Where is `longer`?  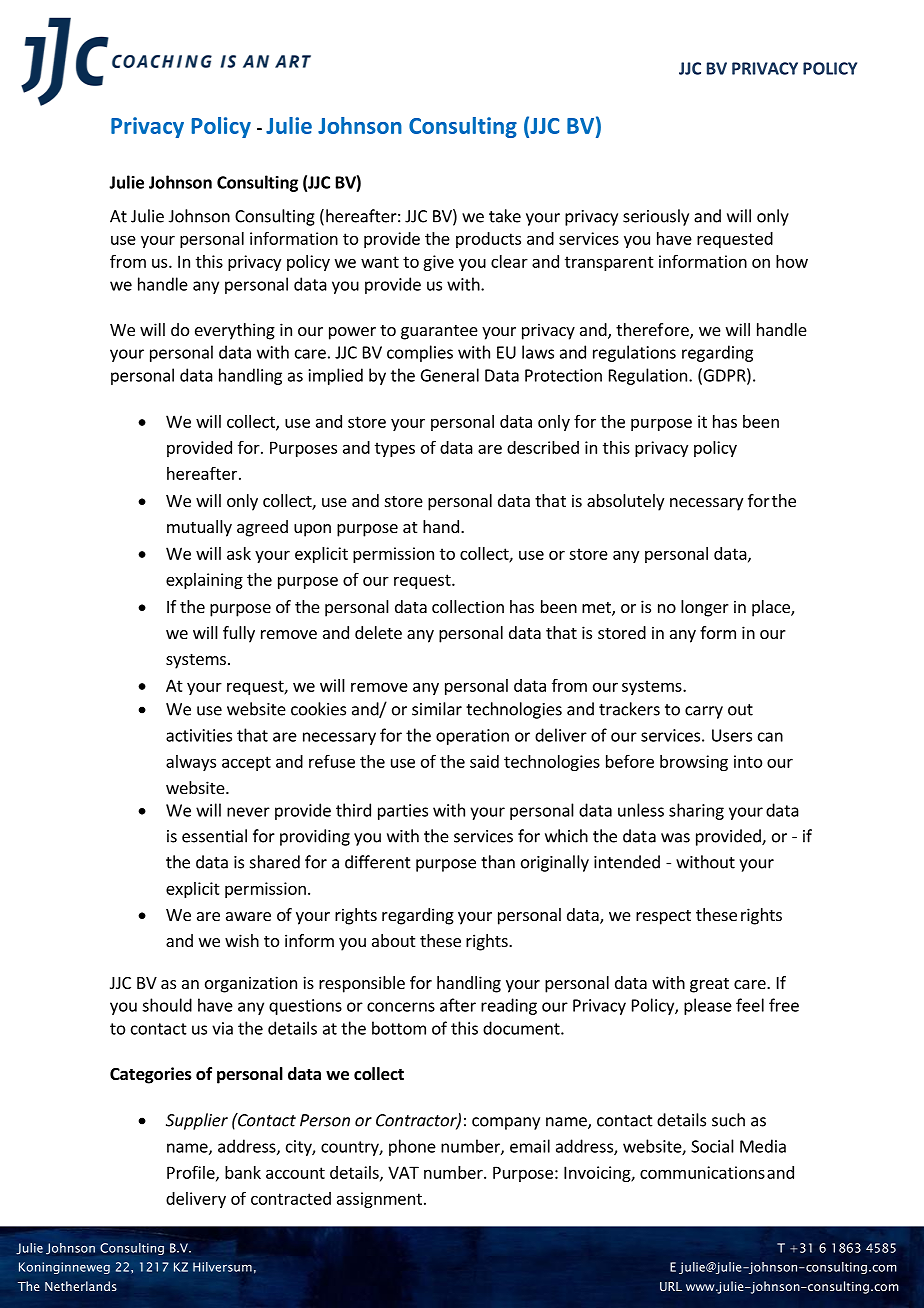 longer is located at coordinates (705, 608).
